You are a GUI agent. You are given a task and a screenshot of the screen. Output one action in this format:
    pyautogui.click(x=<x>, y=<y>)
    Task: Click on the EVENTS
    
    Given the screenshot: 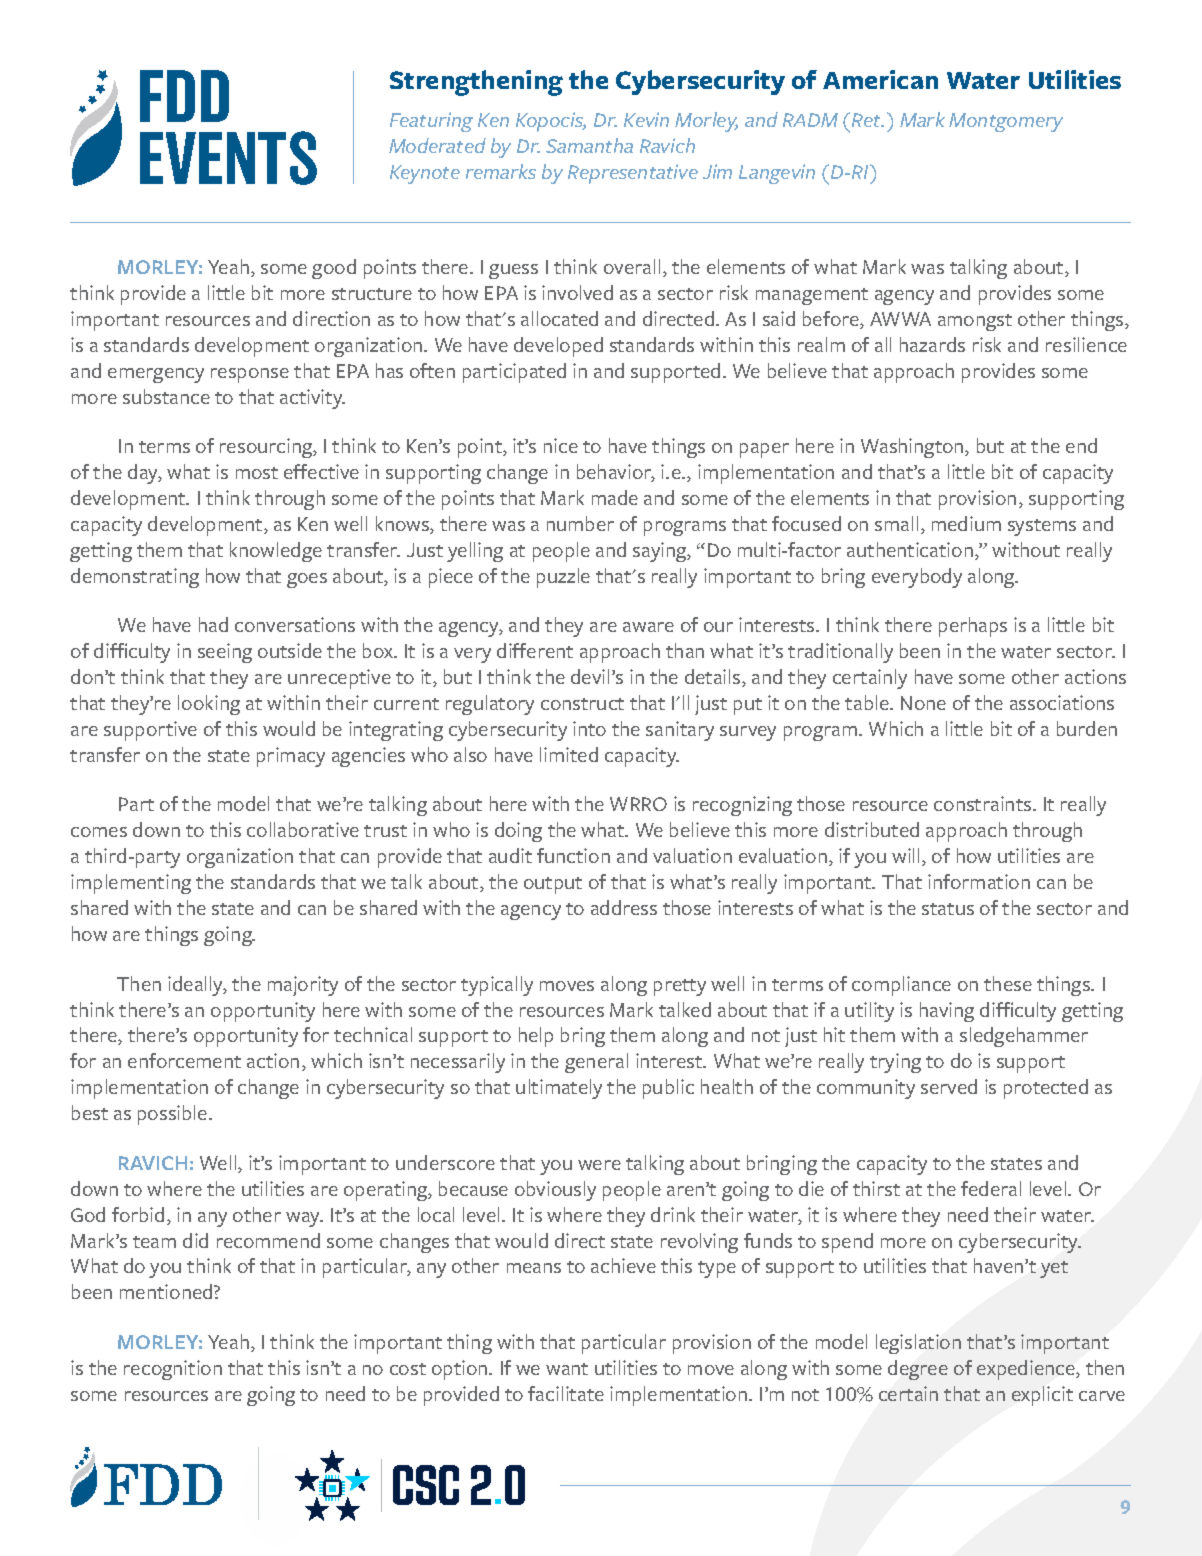 What is the action you would take?
    pyautogui.click(x=228, y=158)
